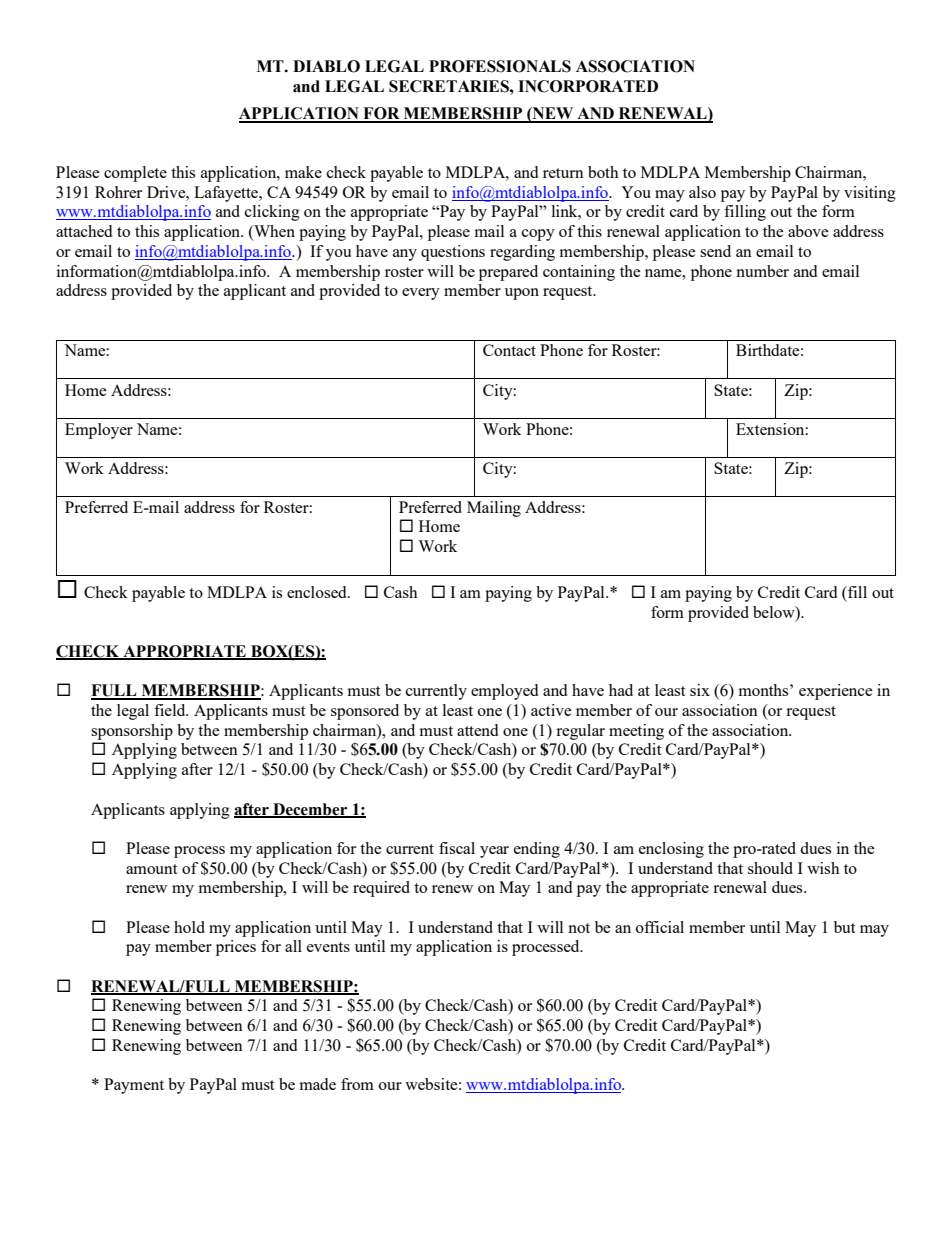 Image resolution: width=952 pixels, height=1233 pixels. Describe the element at coordinates (702, 192) in the document. I see `also` at that location.
